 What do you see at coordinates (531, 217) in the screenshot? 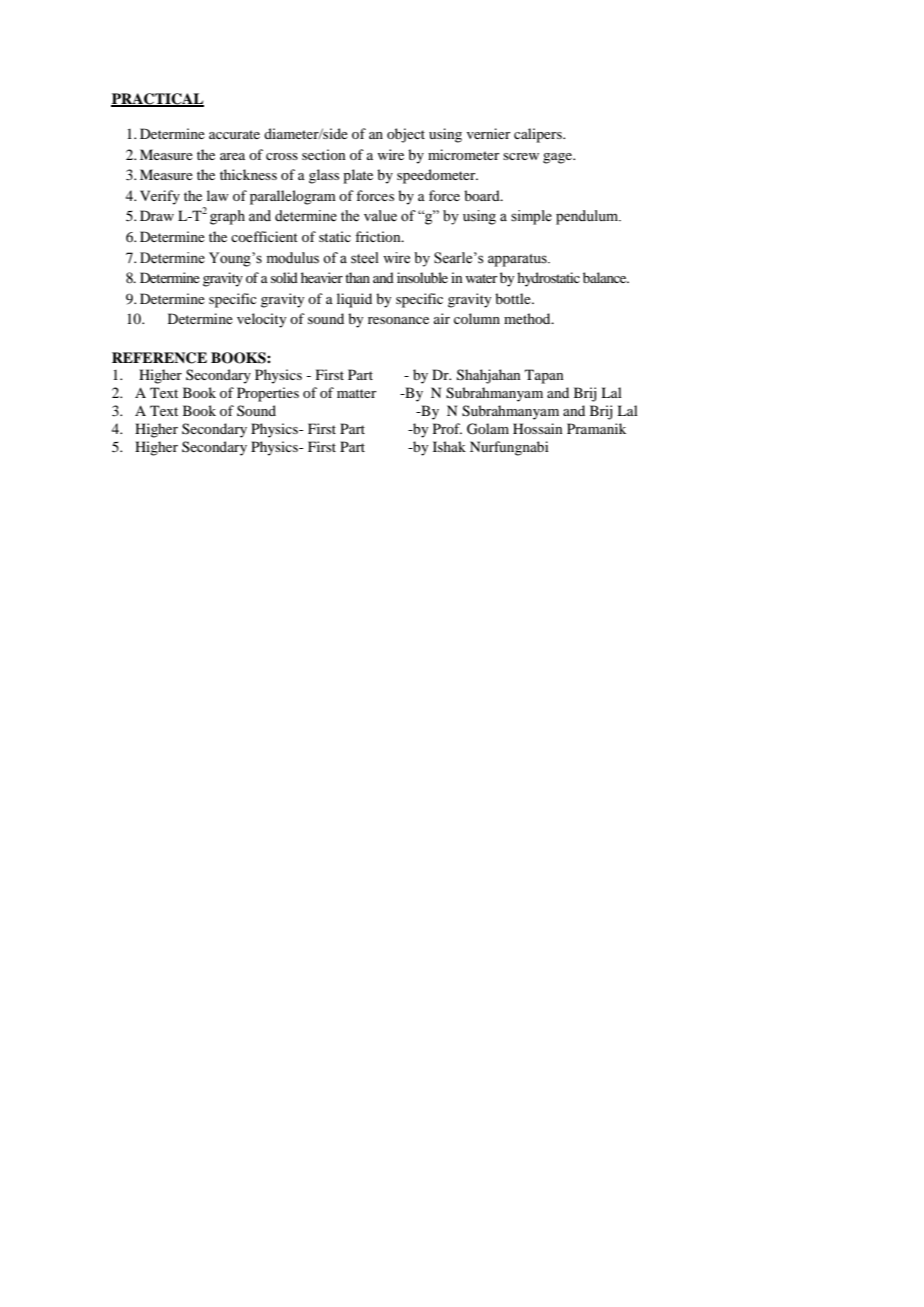
I see `simple` at bounding box center [531, 217].
